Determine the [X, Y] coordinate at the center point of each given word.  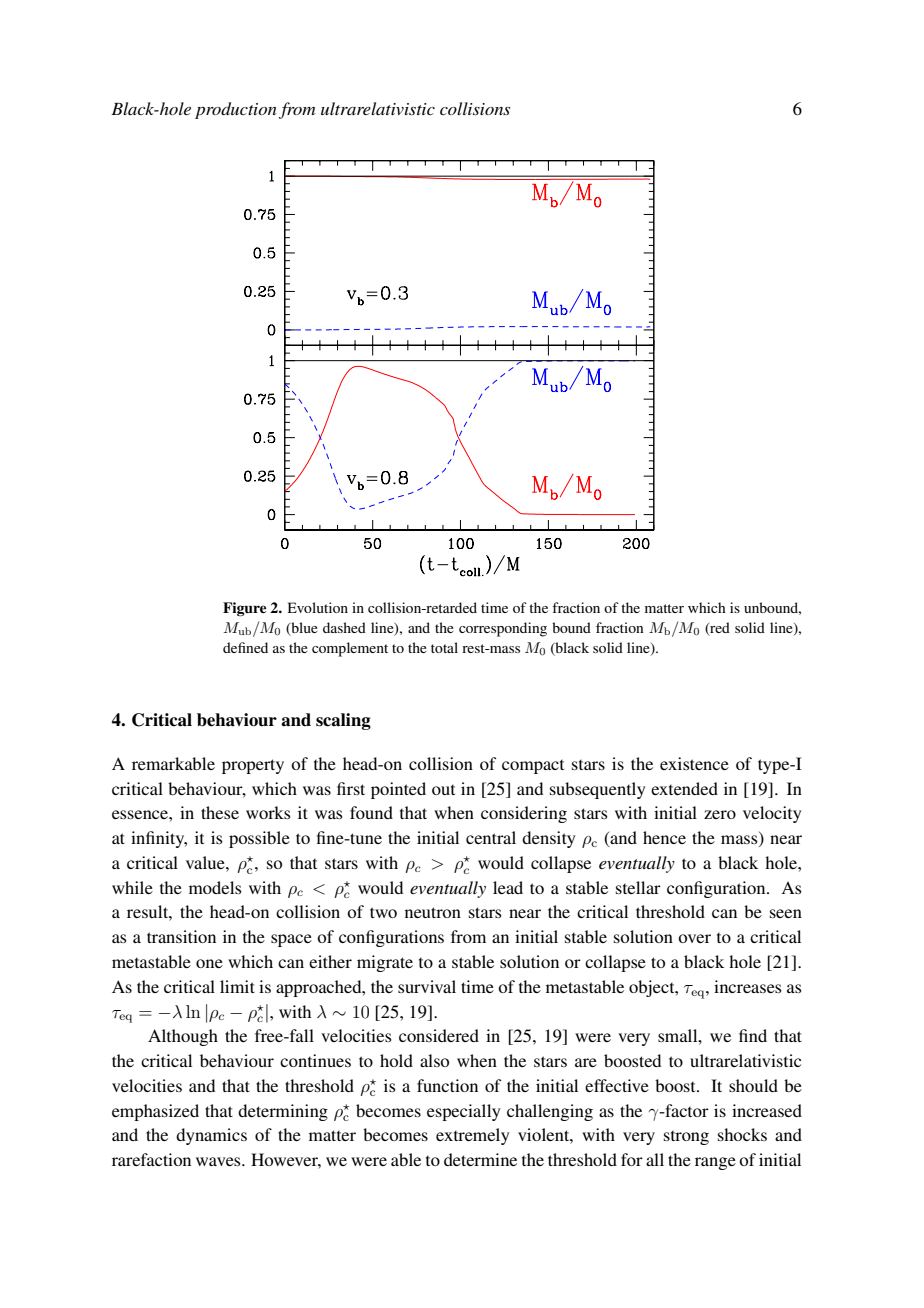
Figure [244, 609]
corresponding [503, 629]
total [444, 647]
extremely [472, 1136]
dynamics [211, 1136]
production [236, 110]
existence [694, 763]
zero [720, 814]
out [443, 790]
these [220, 812]
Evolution [318, 607]
